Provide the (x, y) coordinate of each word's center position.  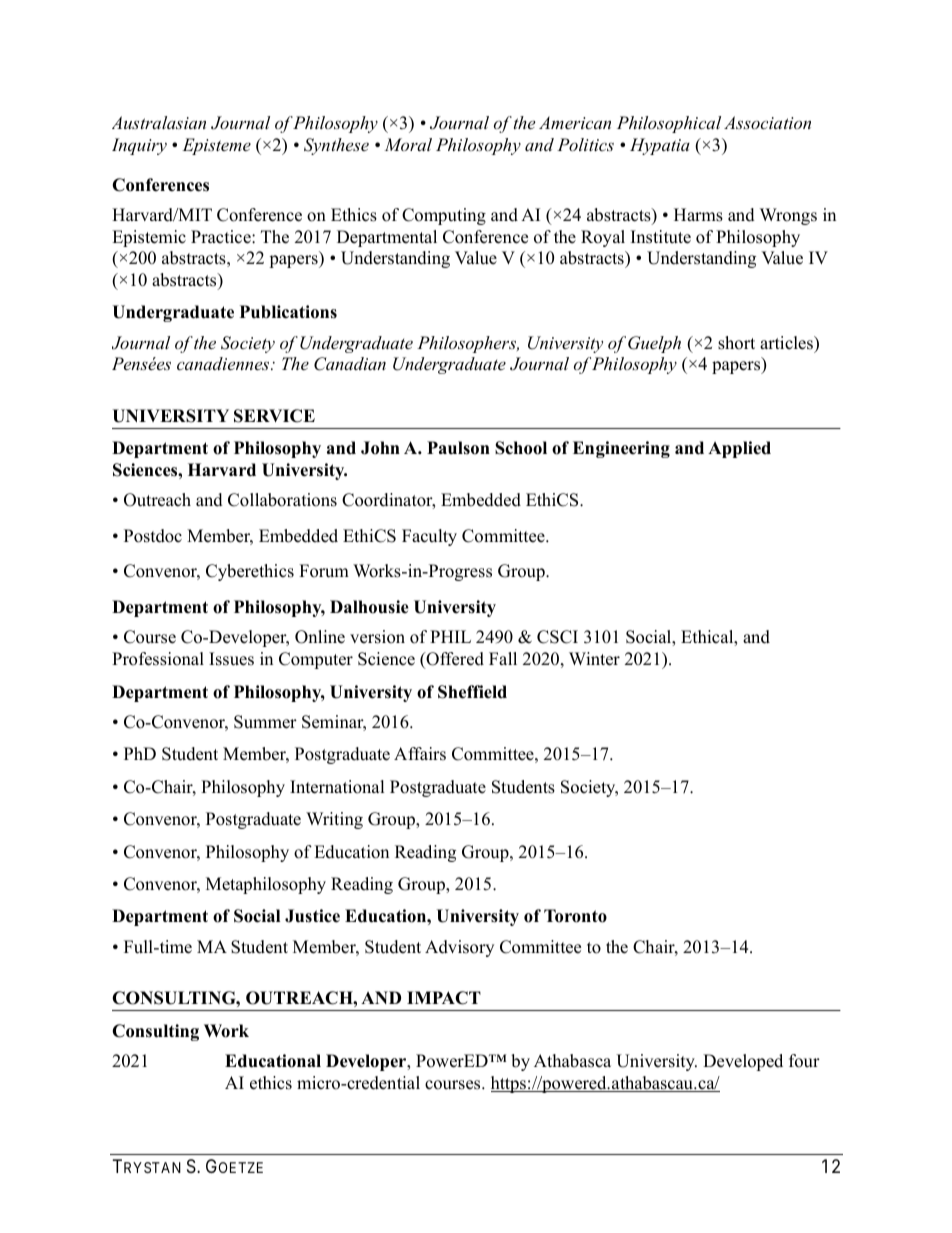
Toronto (575, 916)
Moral (408, 144)
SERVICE (274, 416)
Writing (334, 820)
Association (767, 122)
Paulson (458, 448)
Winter (594, 659)
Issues (231, 659)
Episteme (216, 146)
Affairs (420, 754)
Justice (312, 916)
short (736, 343)
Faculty (429, 537)
